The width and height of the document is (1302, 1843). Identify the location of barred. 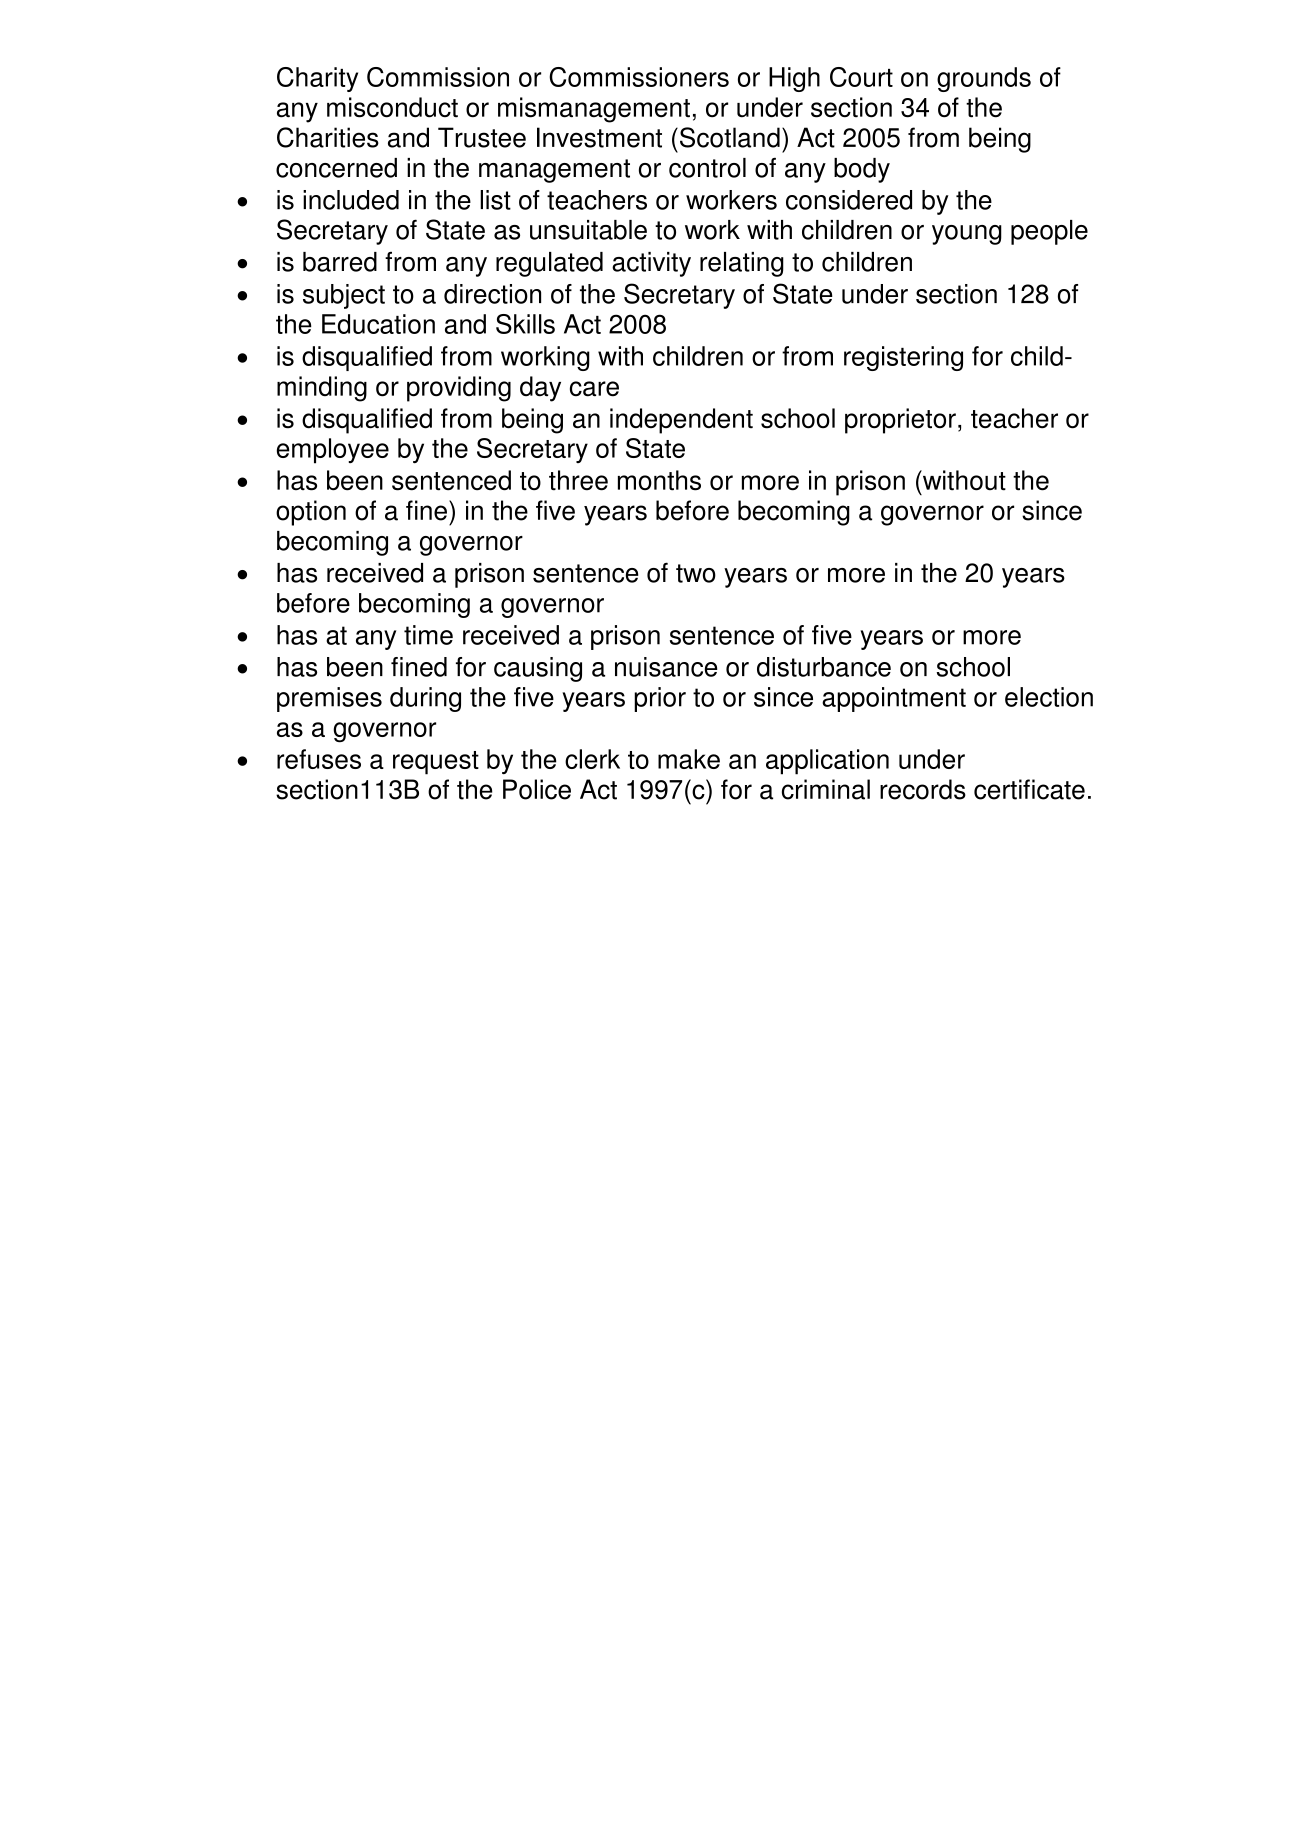
(340, 262).
